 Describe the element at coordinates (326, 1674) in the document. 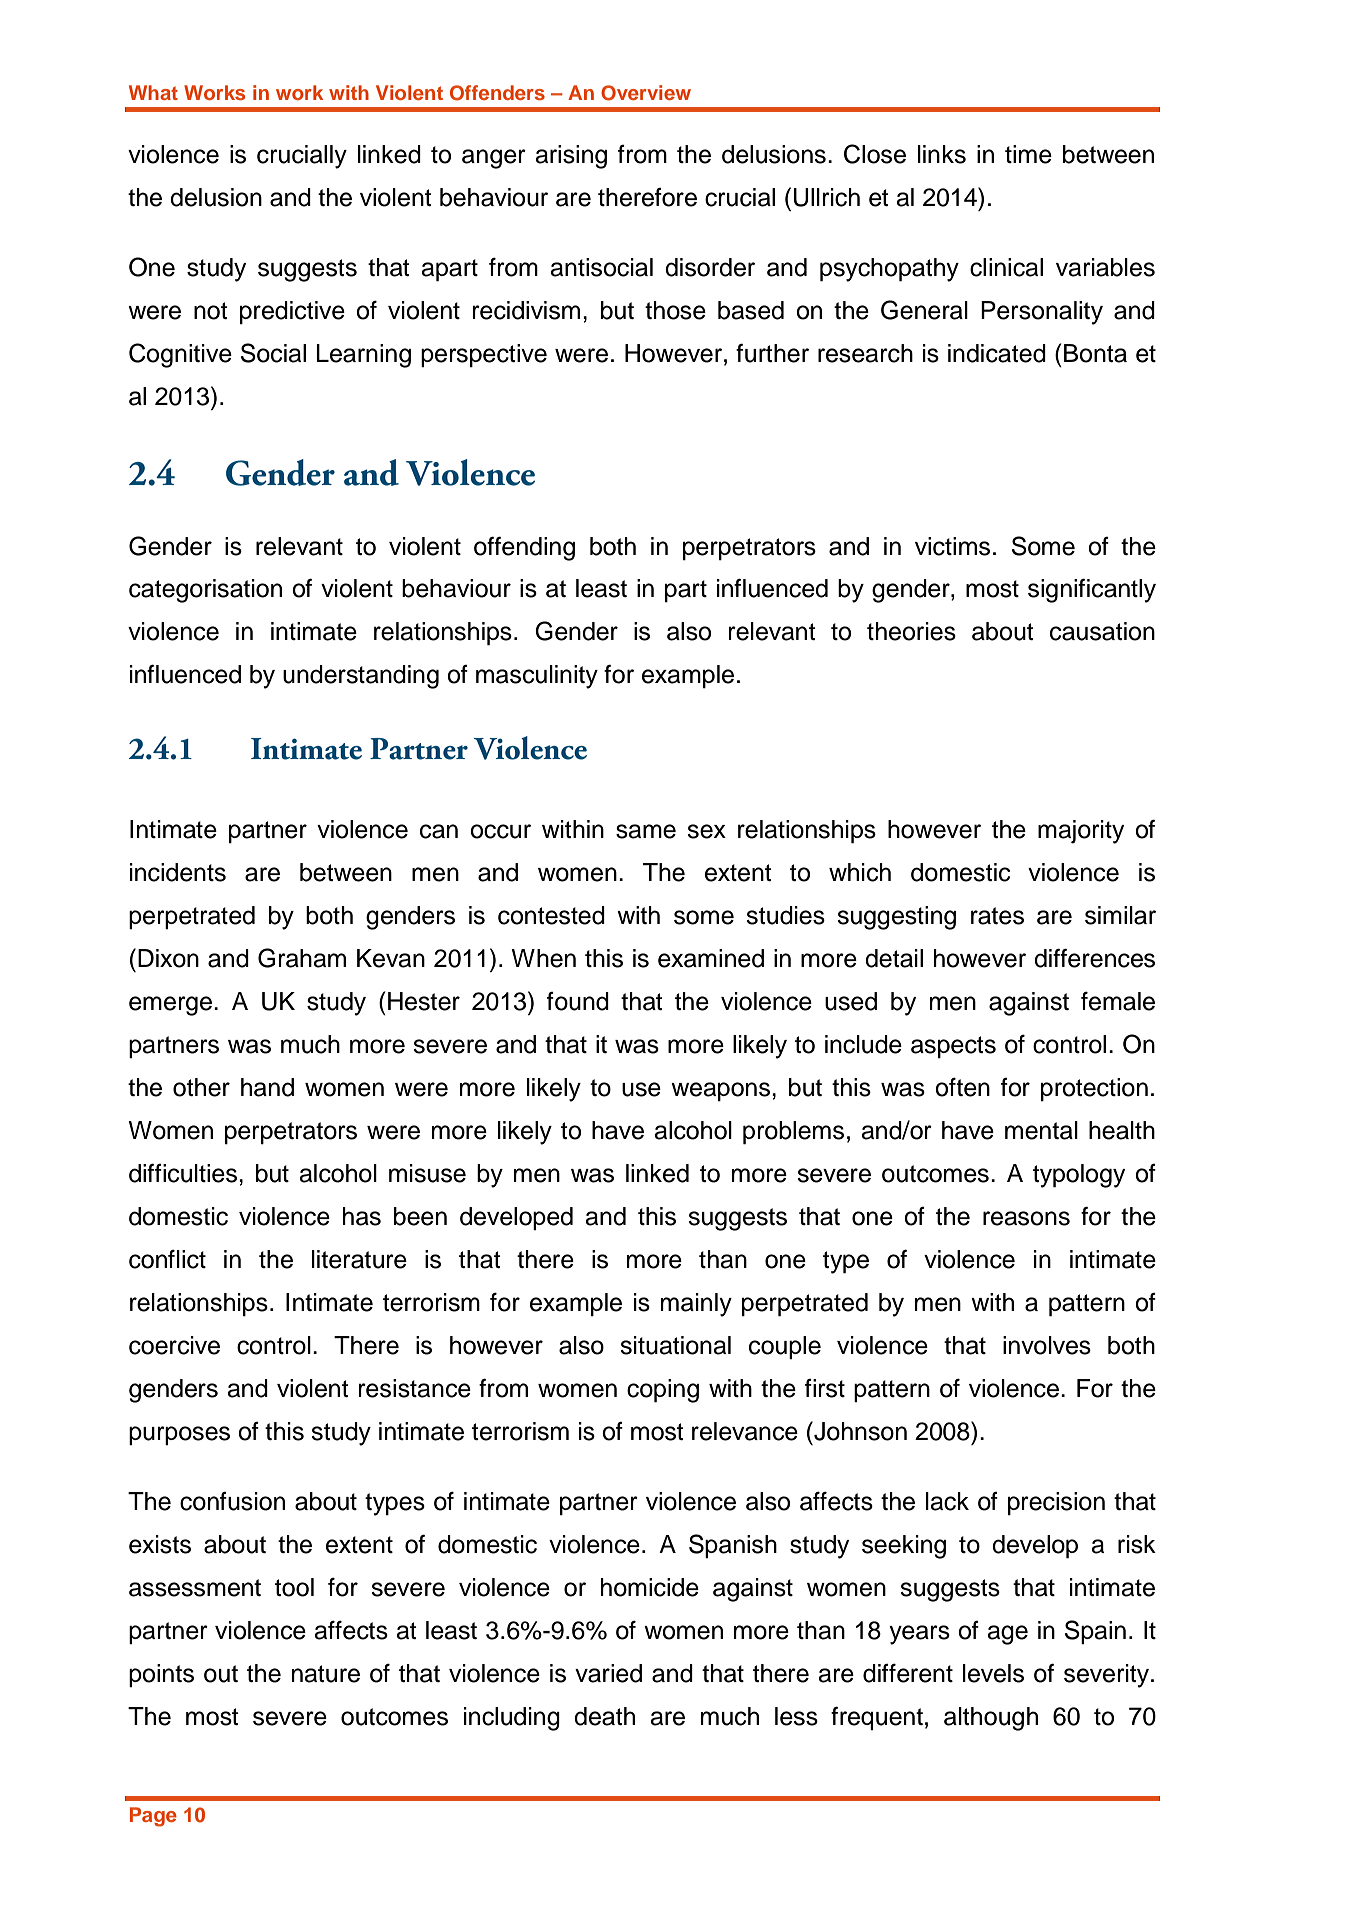

I see `nature` at that location.
